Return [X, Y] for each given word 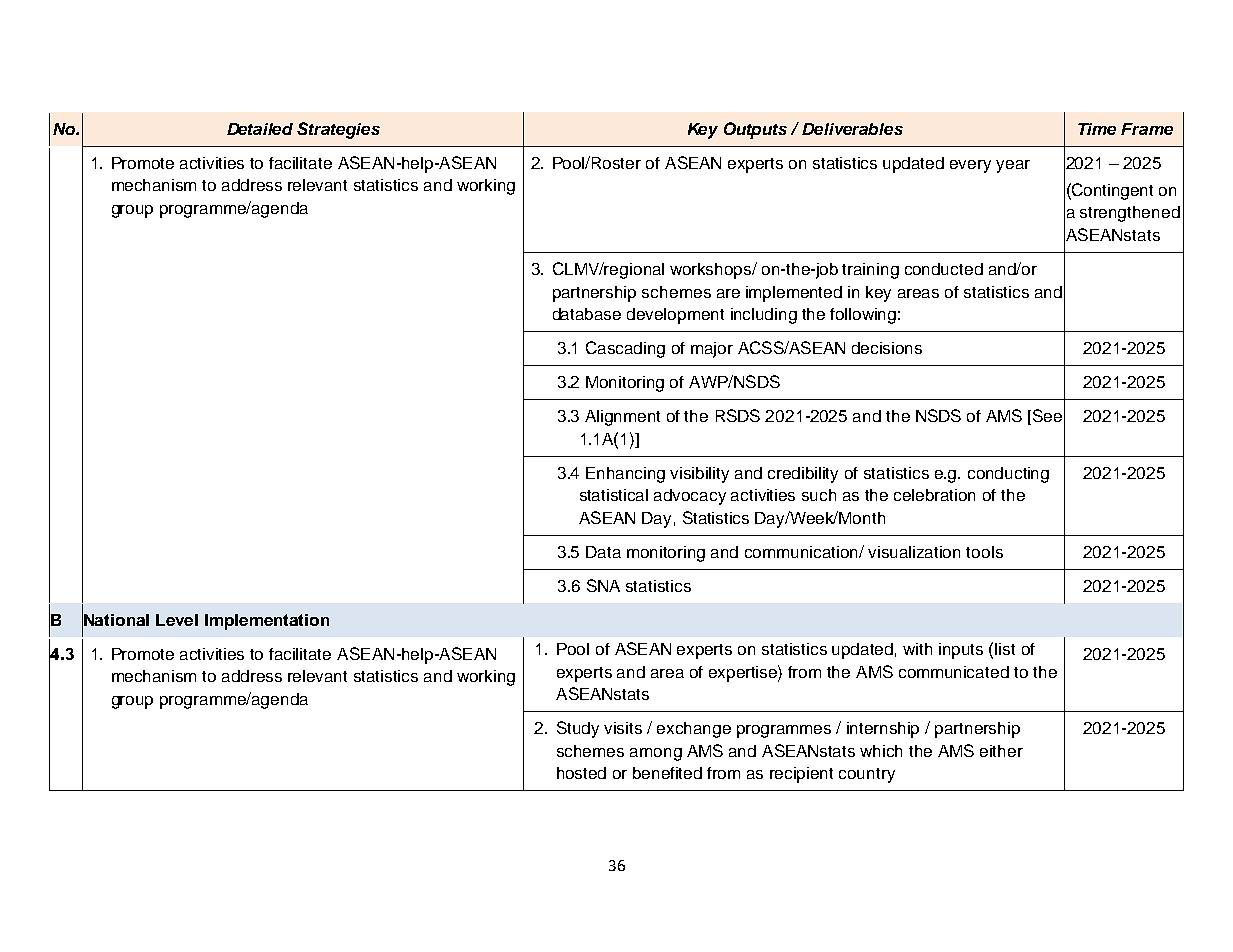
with [917, 649]
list [1005, 649]
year [1013, 166]
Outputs [755, 130]
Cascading [625, 349]
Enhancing [625, 475]
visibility [699, 475]
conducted [944, 269]
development [675, 316]
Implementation [267, 622]
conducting [1008, 475]
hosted [581, 773]
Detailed [260, 129]
